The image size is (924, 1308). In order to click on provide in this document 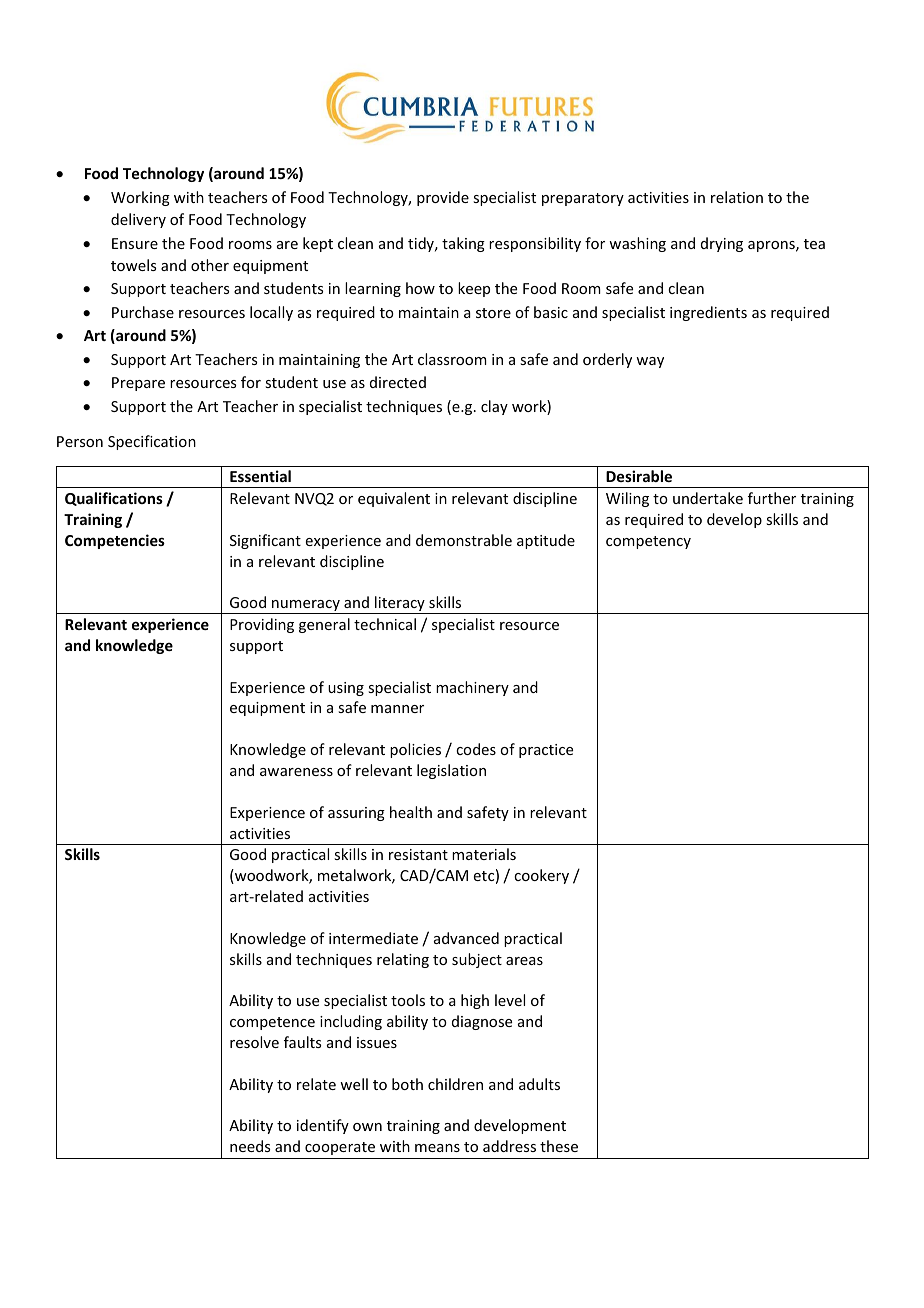, I will do `click(443, 198)`.
